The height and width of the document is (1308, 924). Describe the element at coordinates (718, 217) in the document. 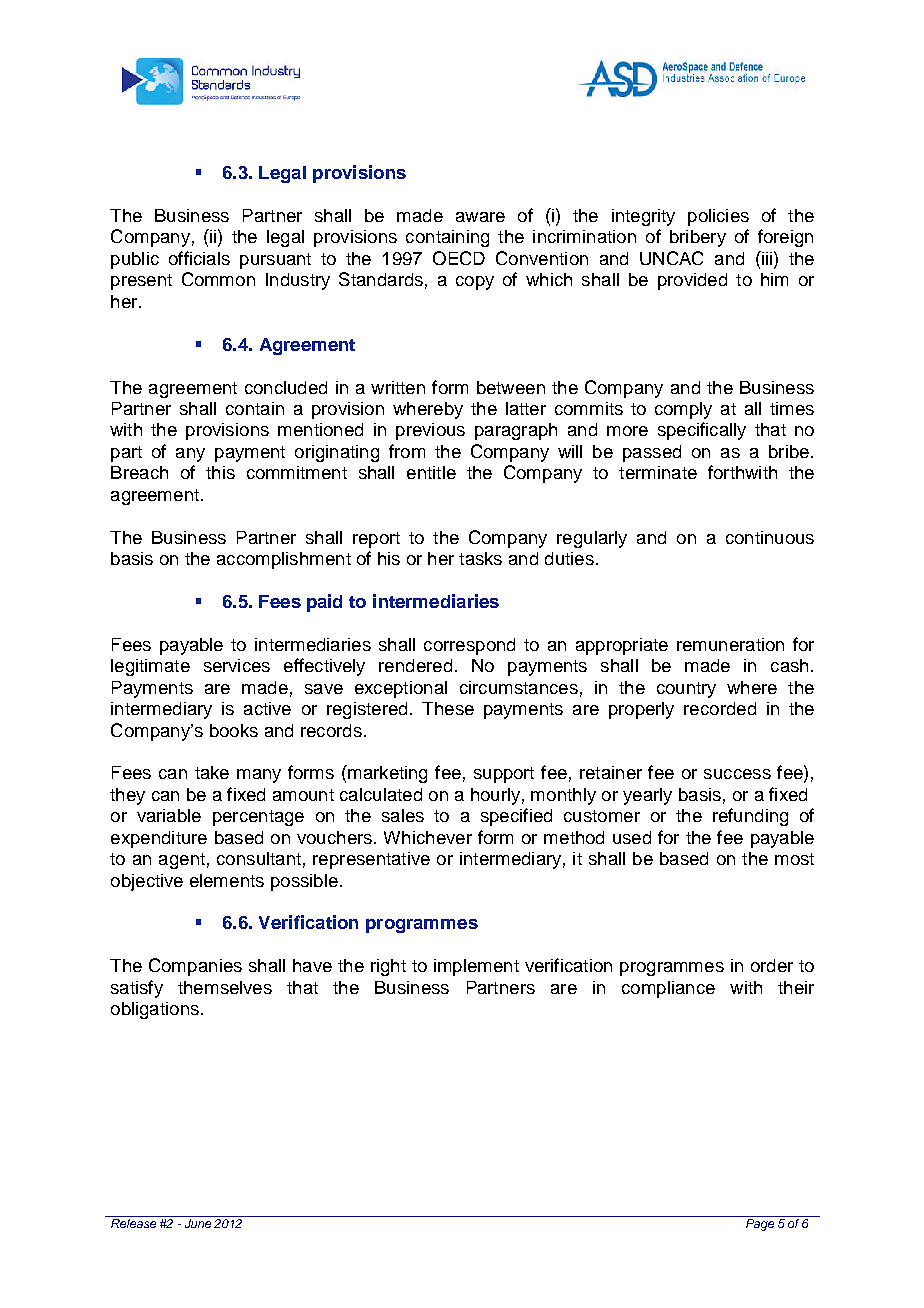

I see `policies` at that location.
